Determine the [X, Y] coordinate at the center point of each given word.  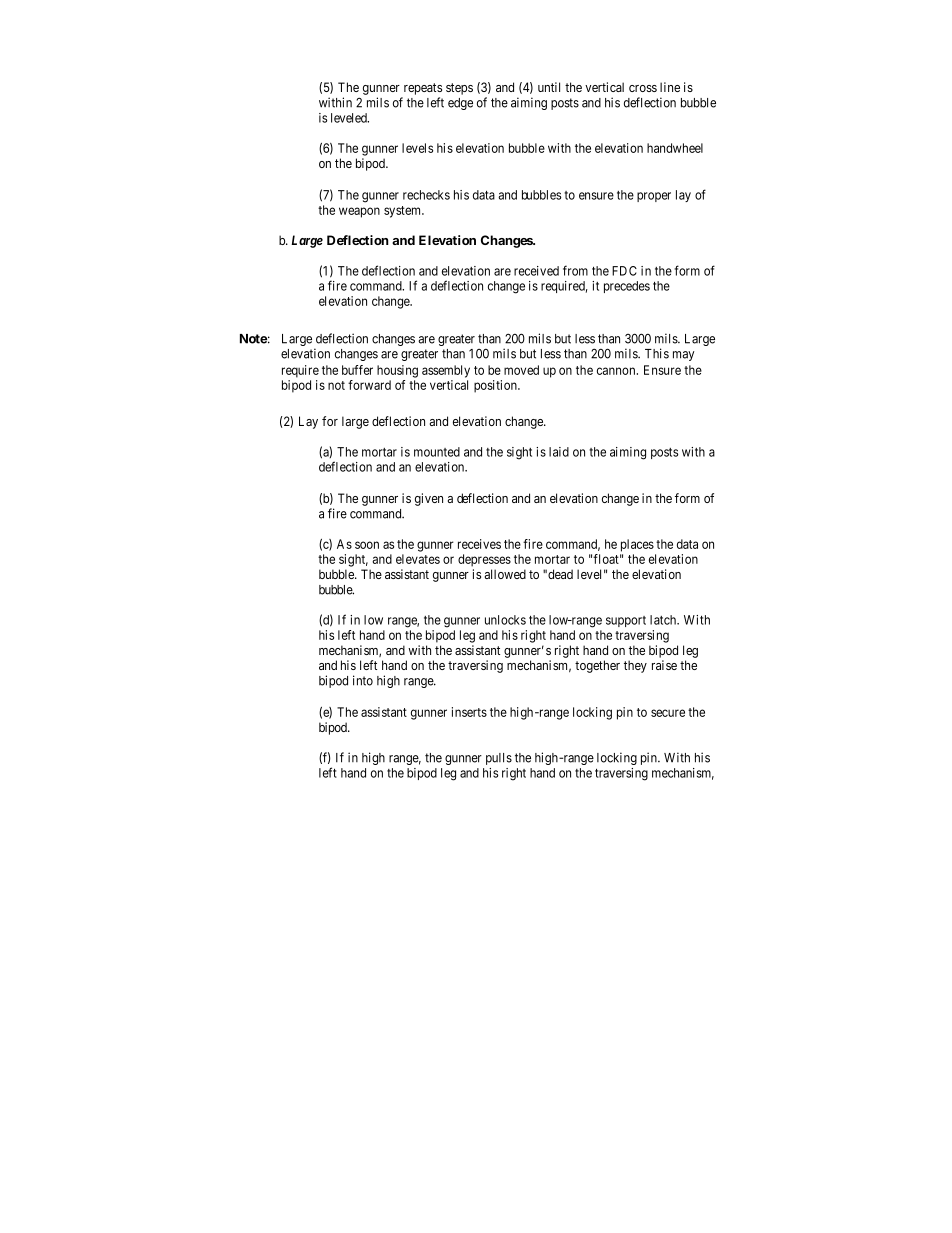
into [363, 680]
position [496, 386]
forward [369, 385]
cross [643, 88]
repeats [423, 89]
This [657, 353]
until [549, 87]
